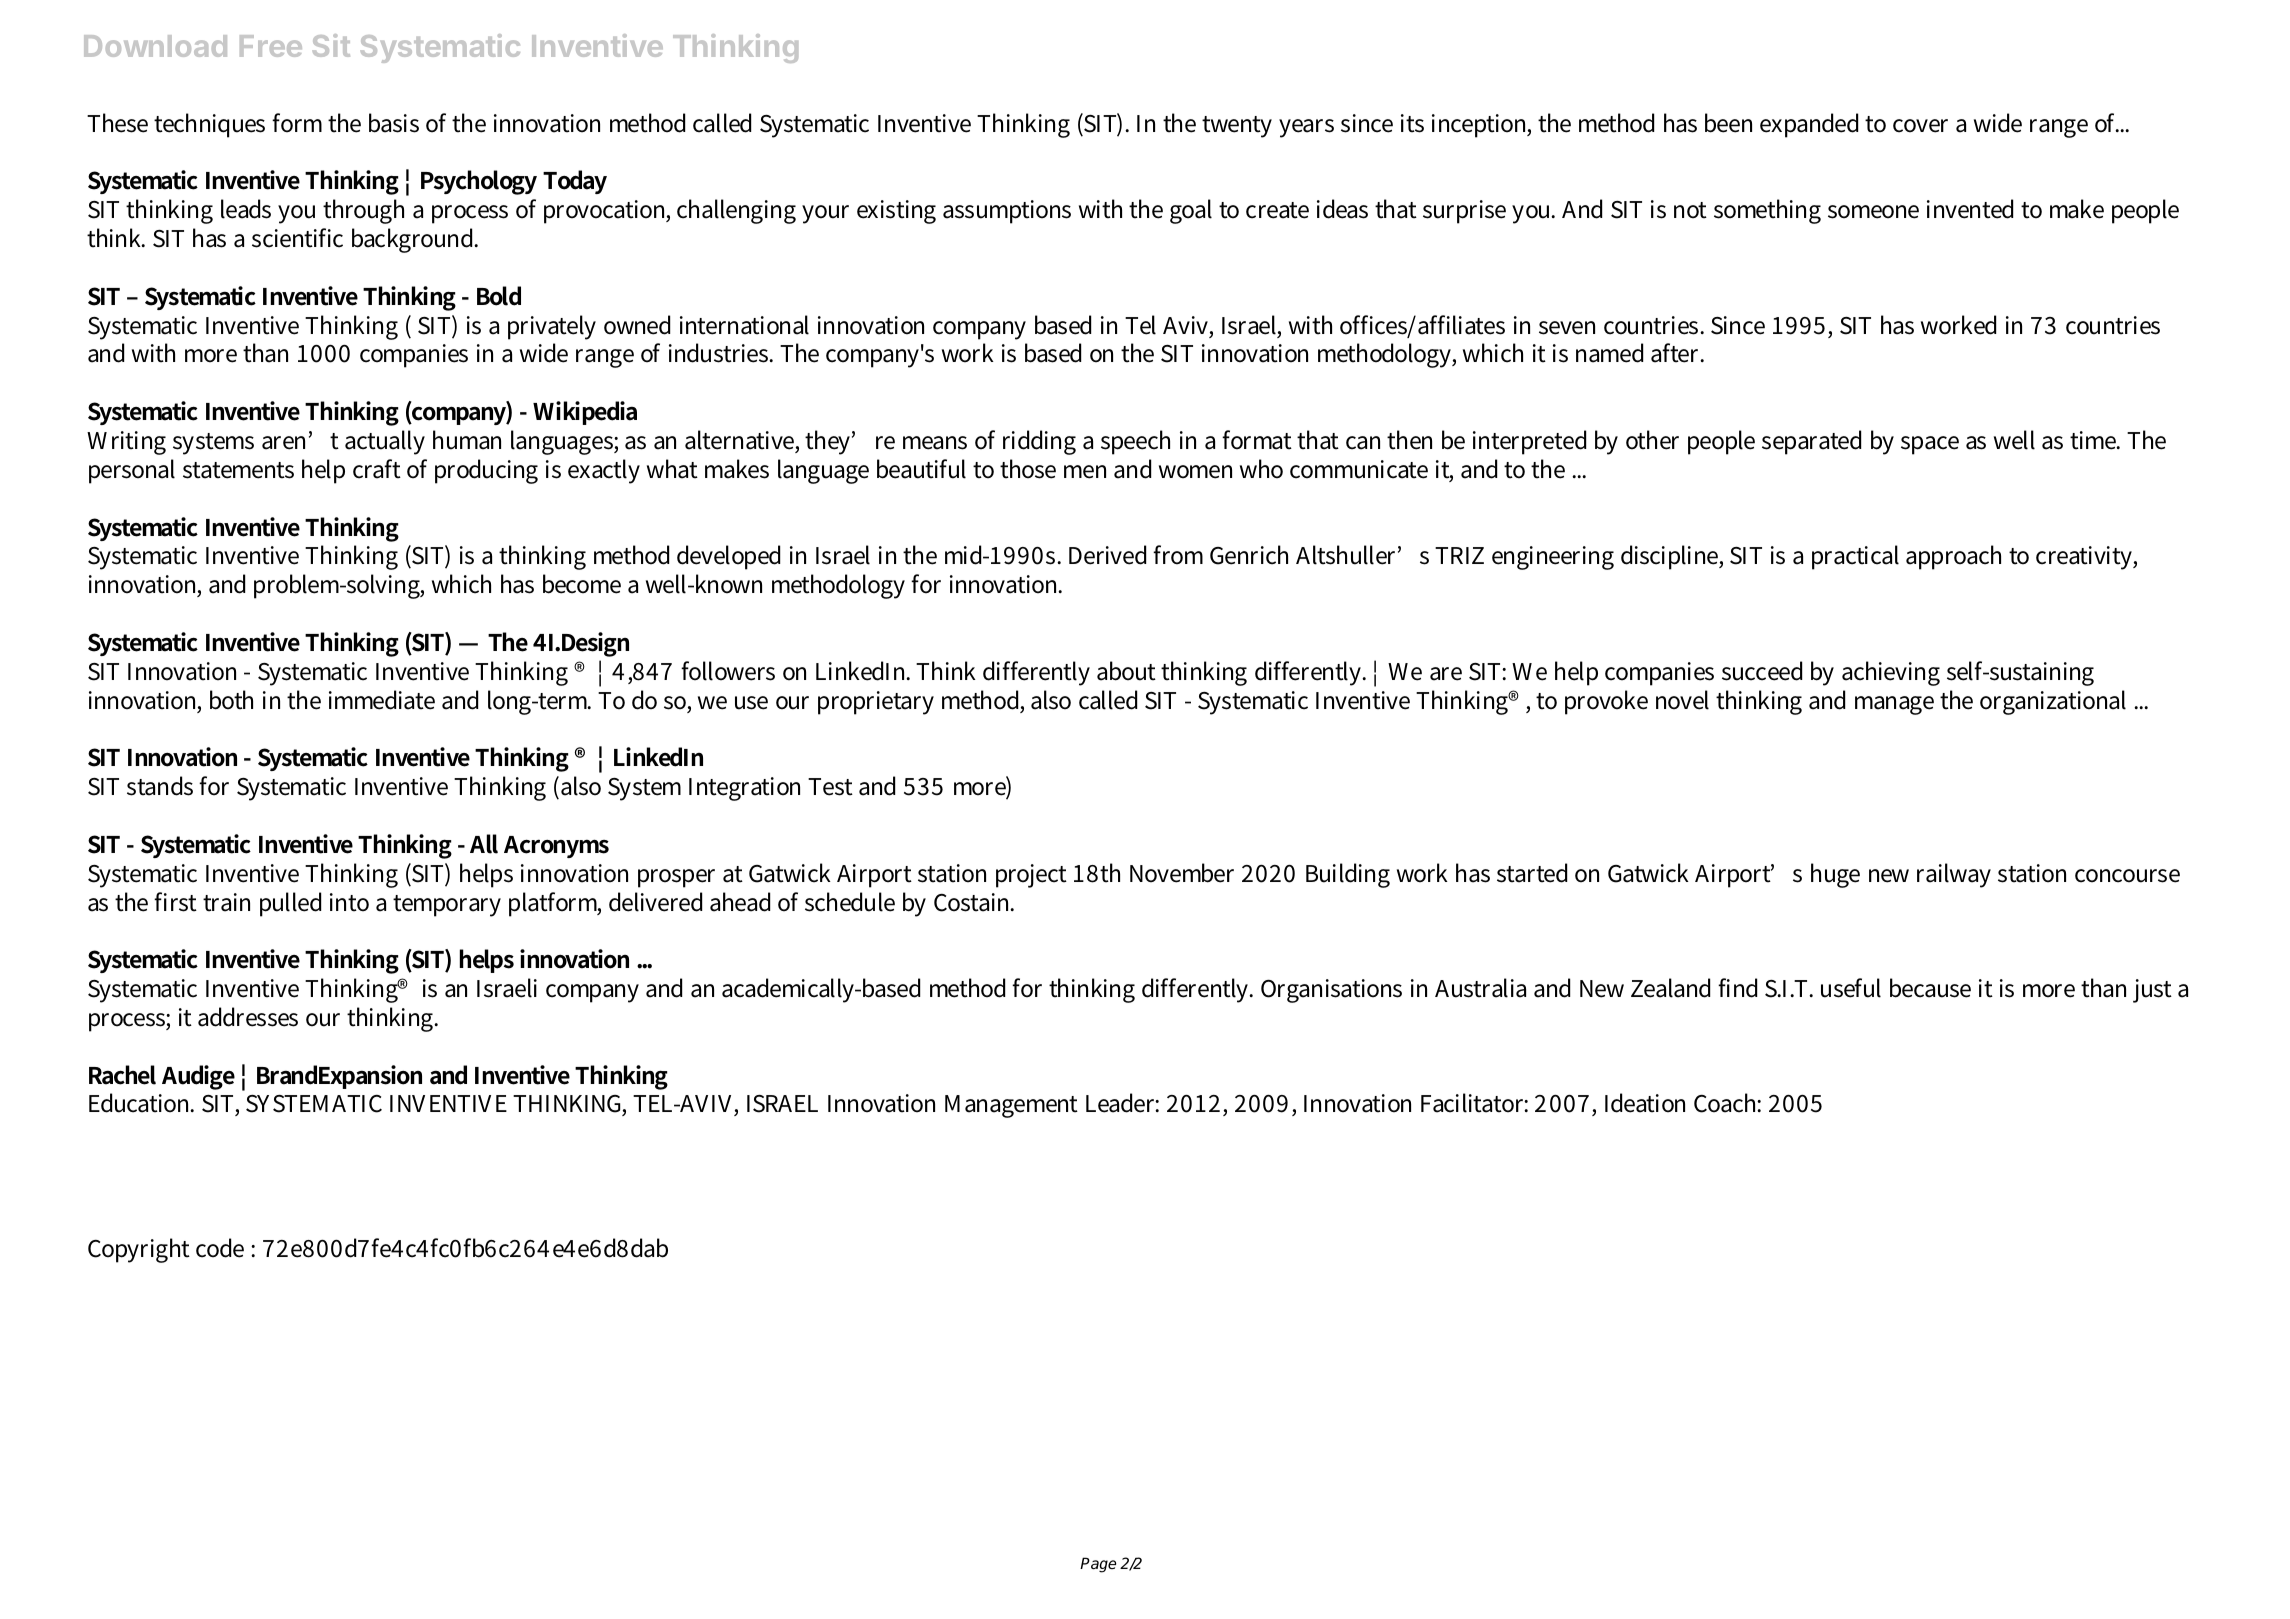 The image size is (2290, 1619). What do you see at coordinates (1237, 127) in the document?
I see `twenty` at bounding box center [1237, 127].
